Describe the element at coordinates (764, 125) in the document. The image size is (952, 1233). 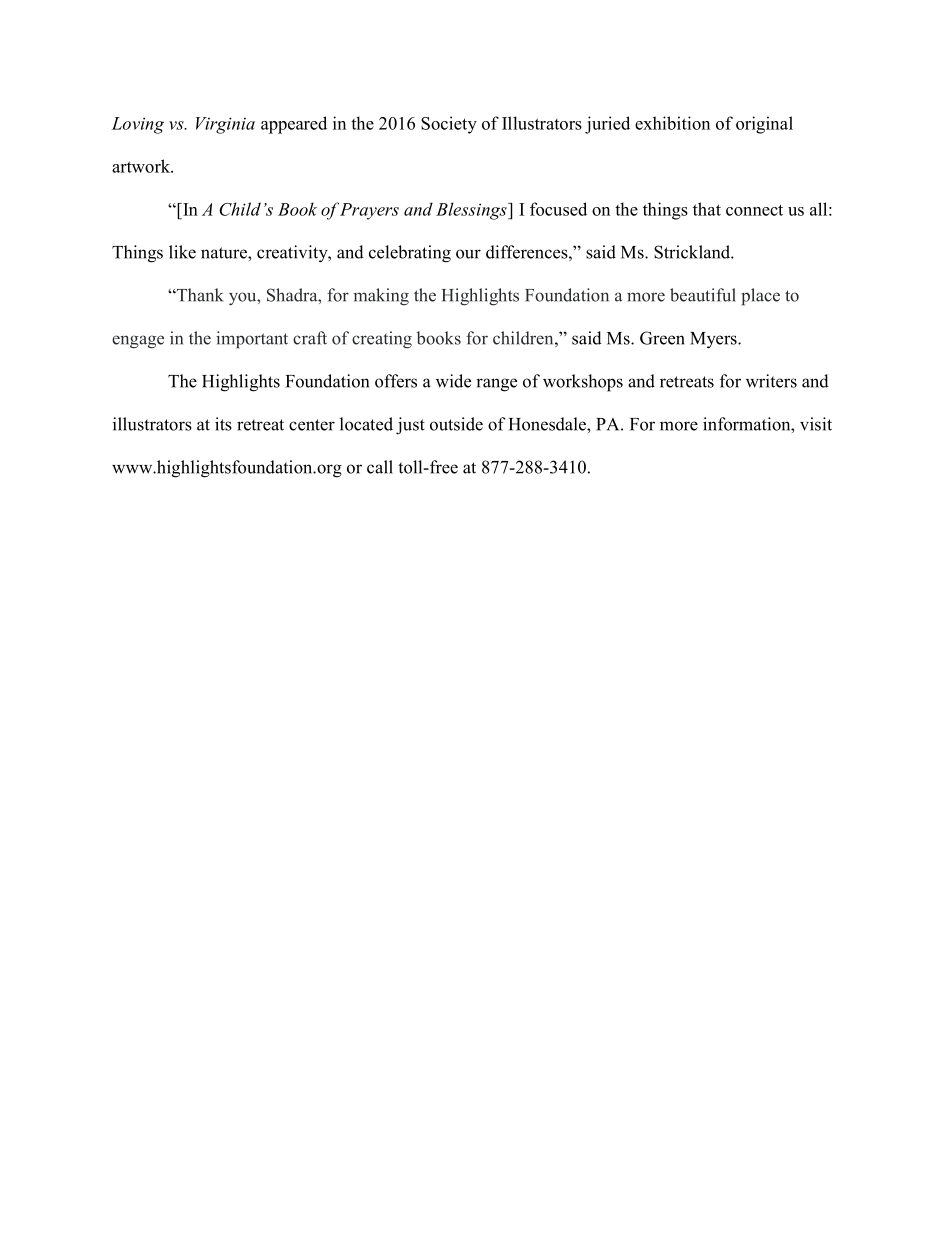
I see `original` at that location.
